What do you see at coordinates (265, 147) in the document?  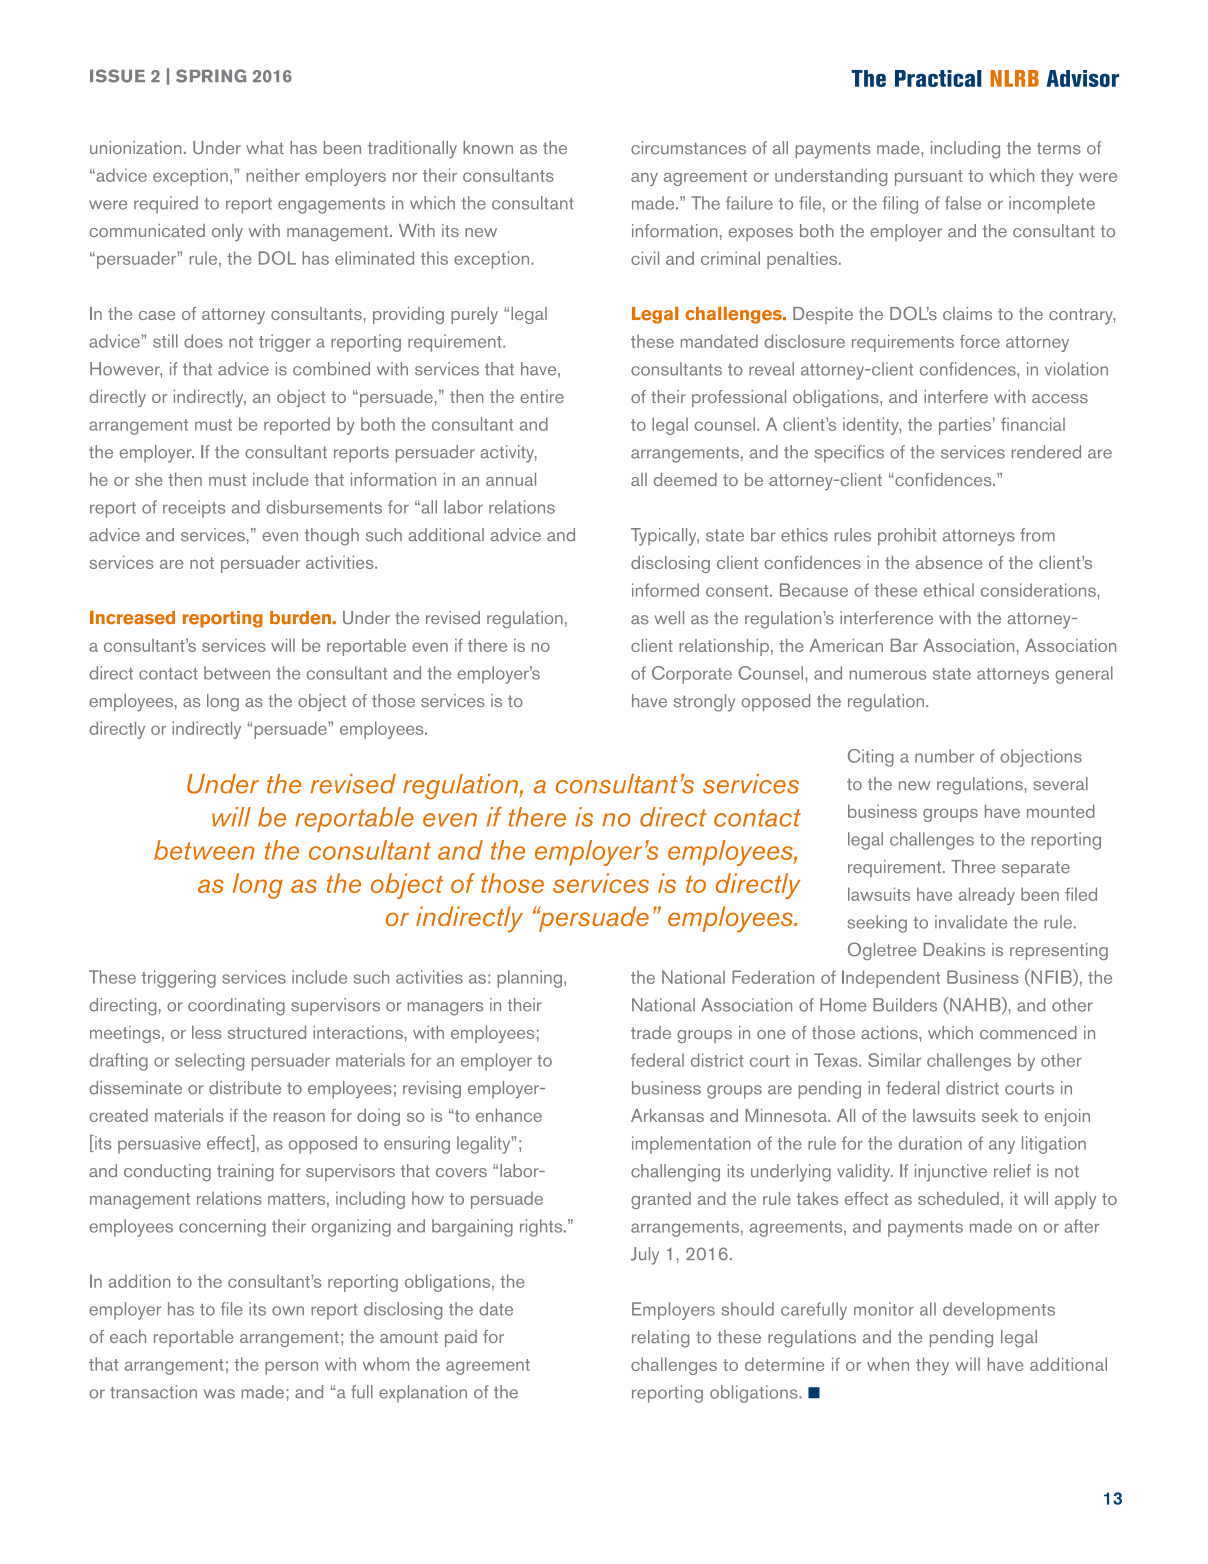 I see `what` at bounding box center [265, 147].
